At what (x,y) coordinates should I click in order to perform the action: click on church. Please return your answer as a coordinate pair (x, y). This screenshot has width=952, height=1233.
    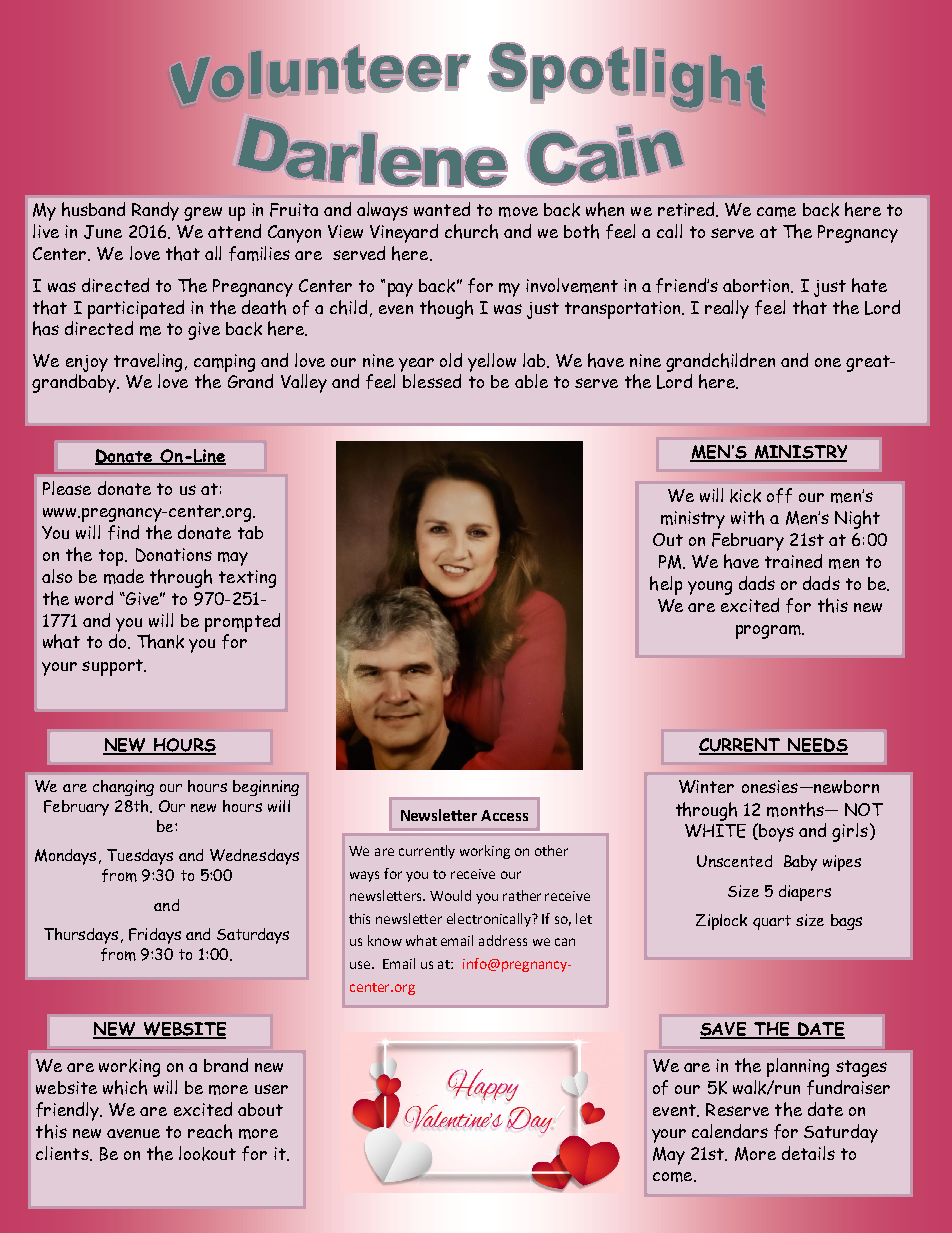
    Looking at the image, I should click on (471, 231).
